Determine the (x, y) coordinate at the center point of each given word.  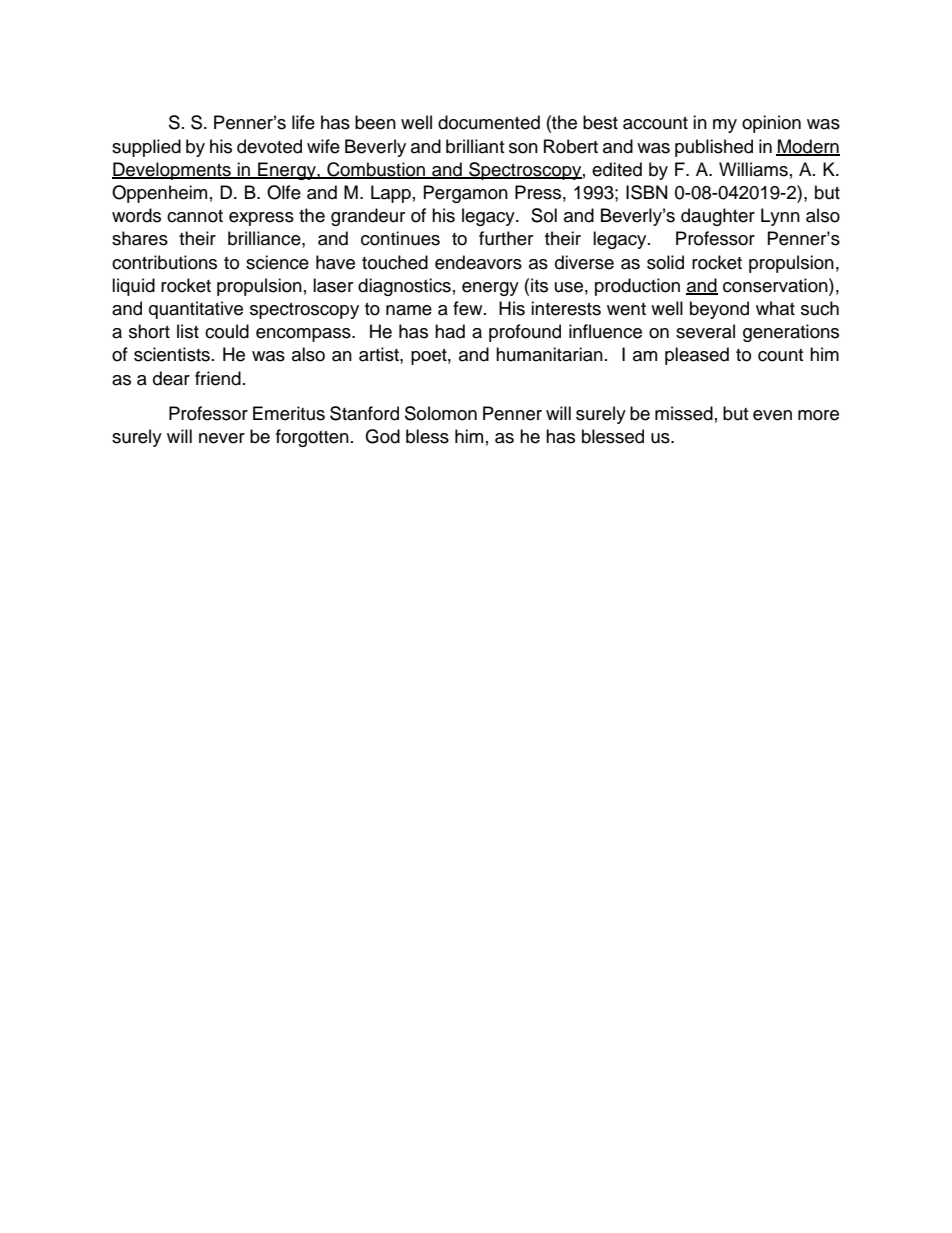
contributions (164, 262)
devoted (269, 146)
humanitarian (549, 354)
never (222, 438)
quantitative (196, 310)
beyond (719, 310)
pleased (697, 356)
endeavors (478, 262)
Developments (172, 171)
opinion (771, 124)
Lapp (391, 194)
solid (665, 262)
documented (489, 122)
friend (218, 378)
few (469, 308)
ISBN (646, 192)
